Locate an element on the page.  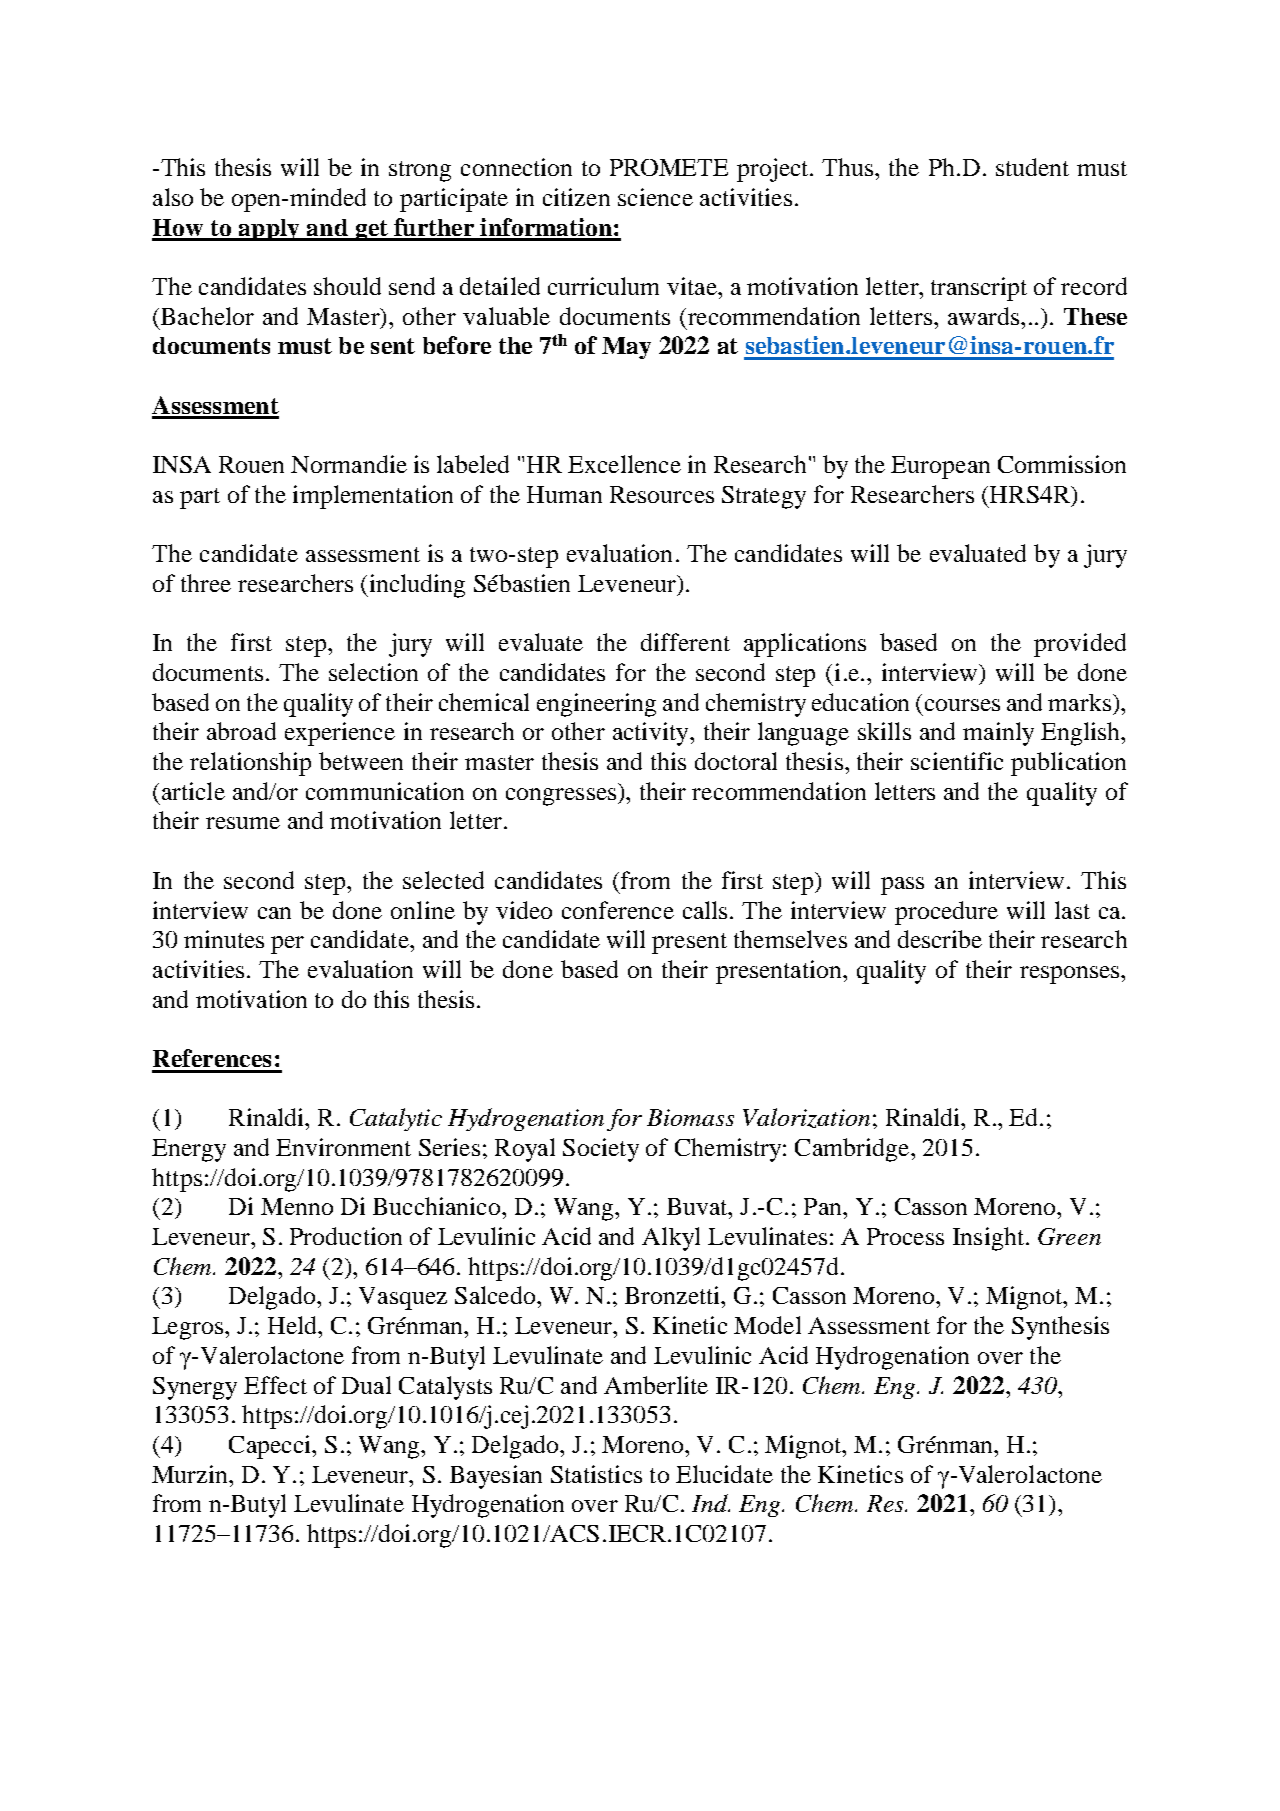
resume is located at coordinates (243, 823).
